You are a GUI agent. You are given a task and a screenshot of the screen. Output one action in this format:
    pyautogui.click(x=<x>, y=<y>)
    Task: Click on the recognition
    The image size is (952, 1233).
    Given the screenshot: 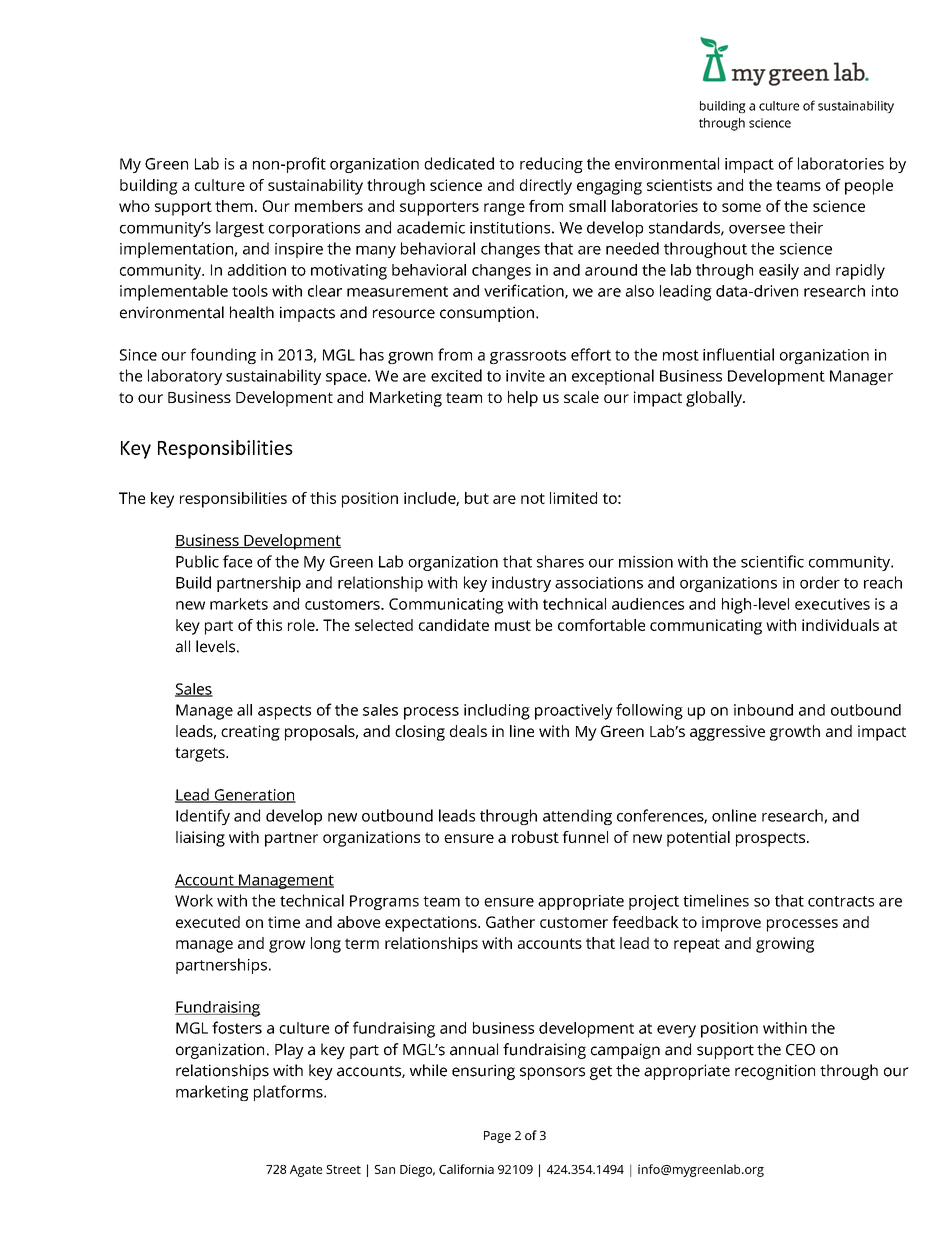 What is the action you would take?
    pyautogui.click(x=775, y=1072)
